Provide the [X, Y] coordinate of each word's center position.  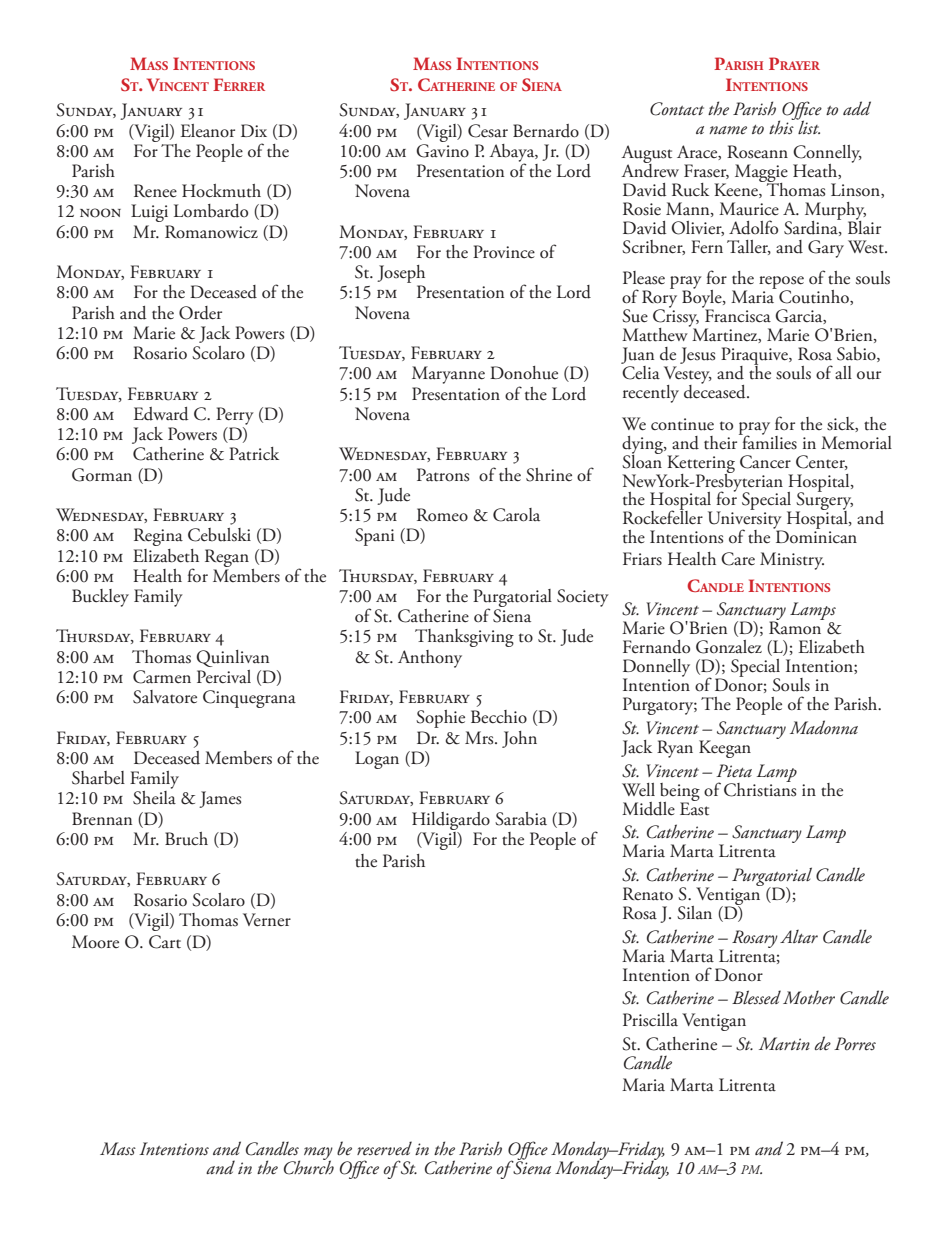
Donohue [524, 373]
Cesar [488, 131]
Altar [799, 936]
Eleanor [208, 131]
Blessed [756, 997]
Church [309, 1166]
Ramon [795, 628]
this [782, 126]
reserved [384, 1148]
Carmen [162, 677]
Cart [165, 942]
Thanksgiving [464, 638]
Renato [648, 894]
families [768, 441]
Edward [161, 414]
